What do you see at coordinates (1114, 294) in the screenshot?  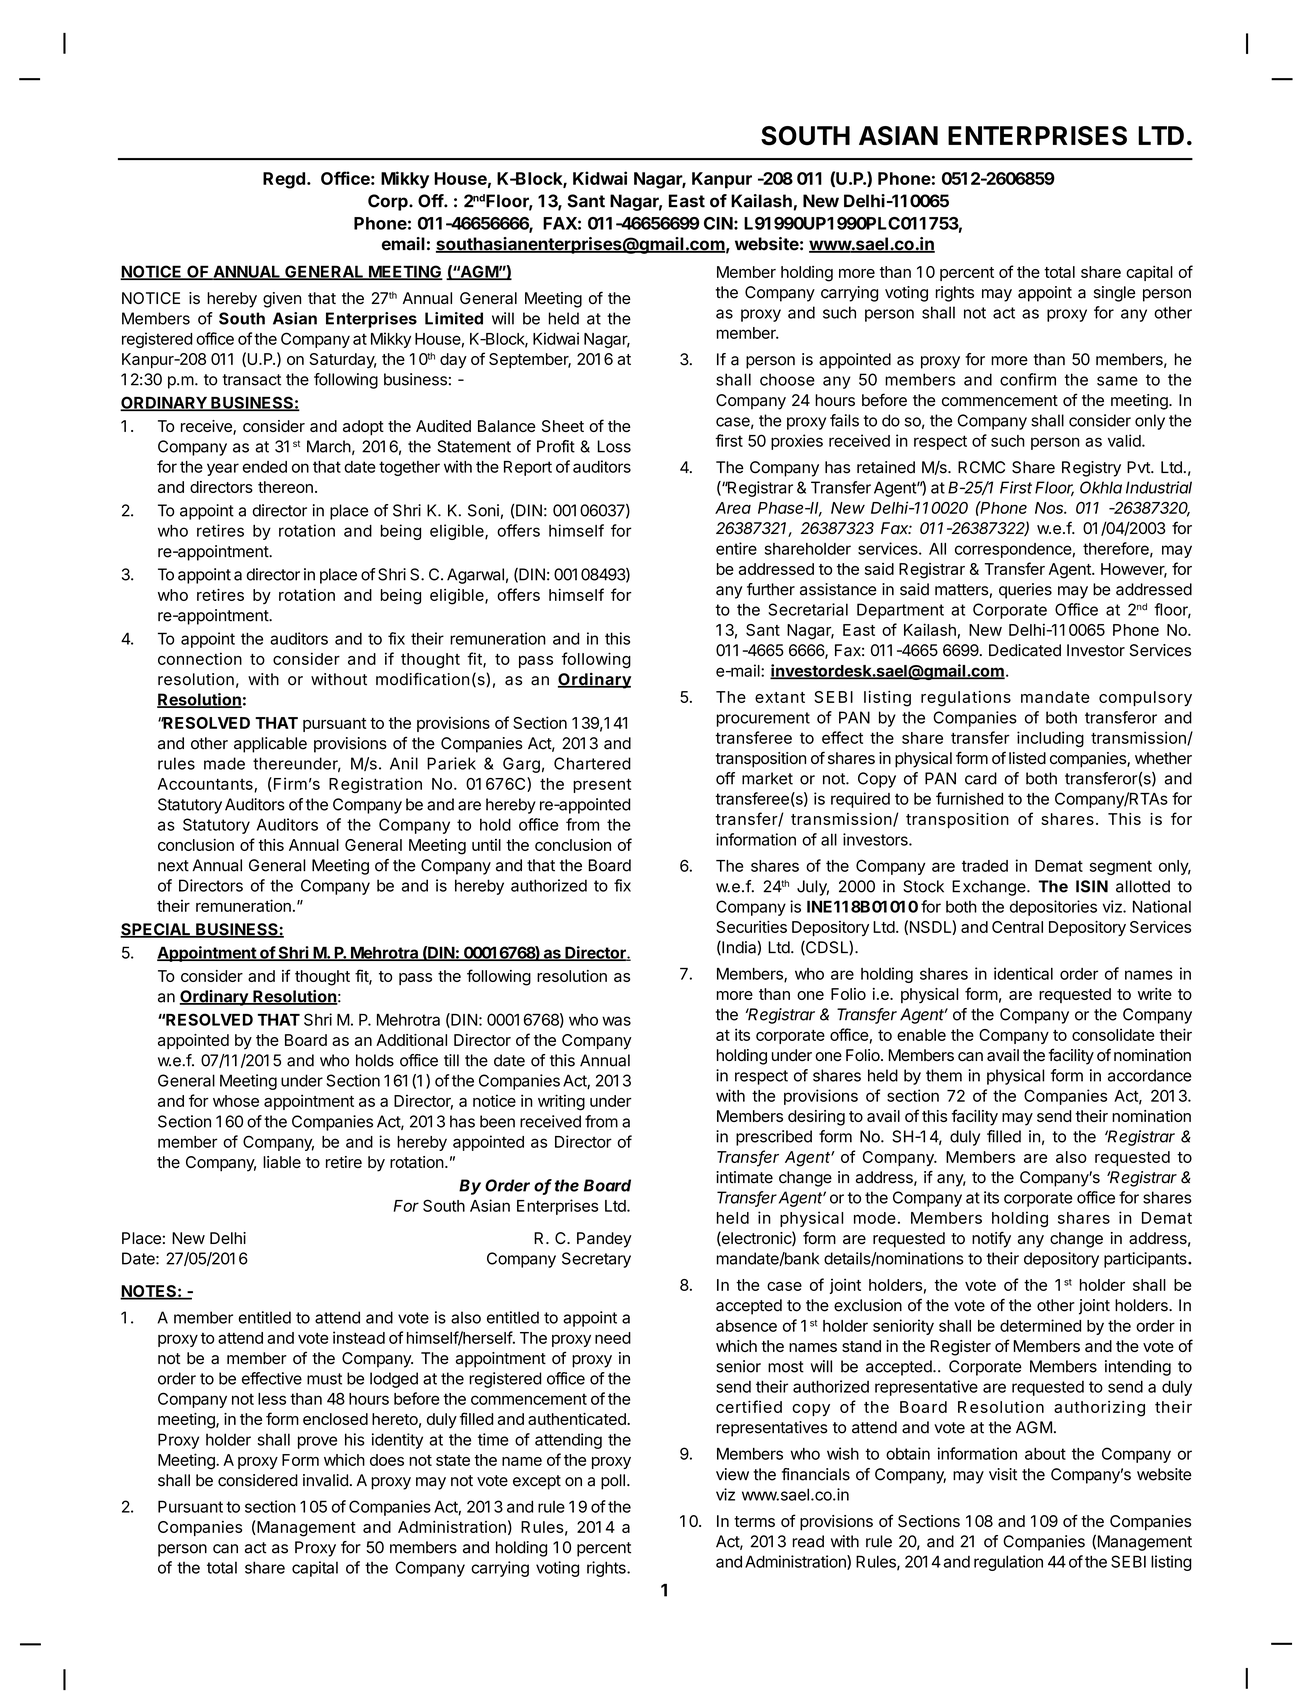 I see `single` at bounding box center [1114, 294].
